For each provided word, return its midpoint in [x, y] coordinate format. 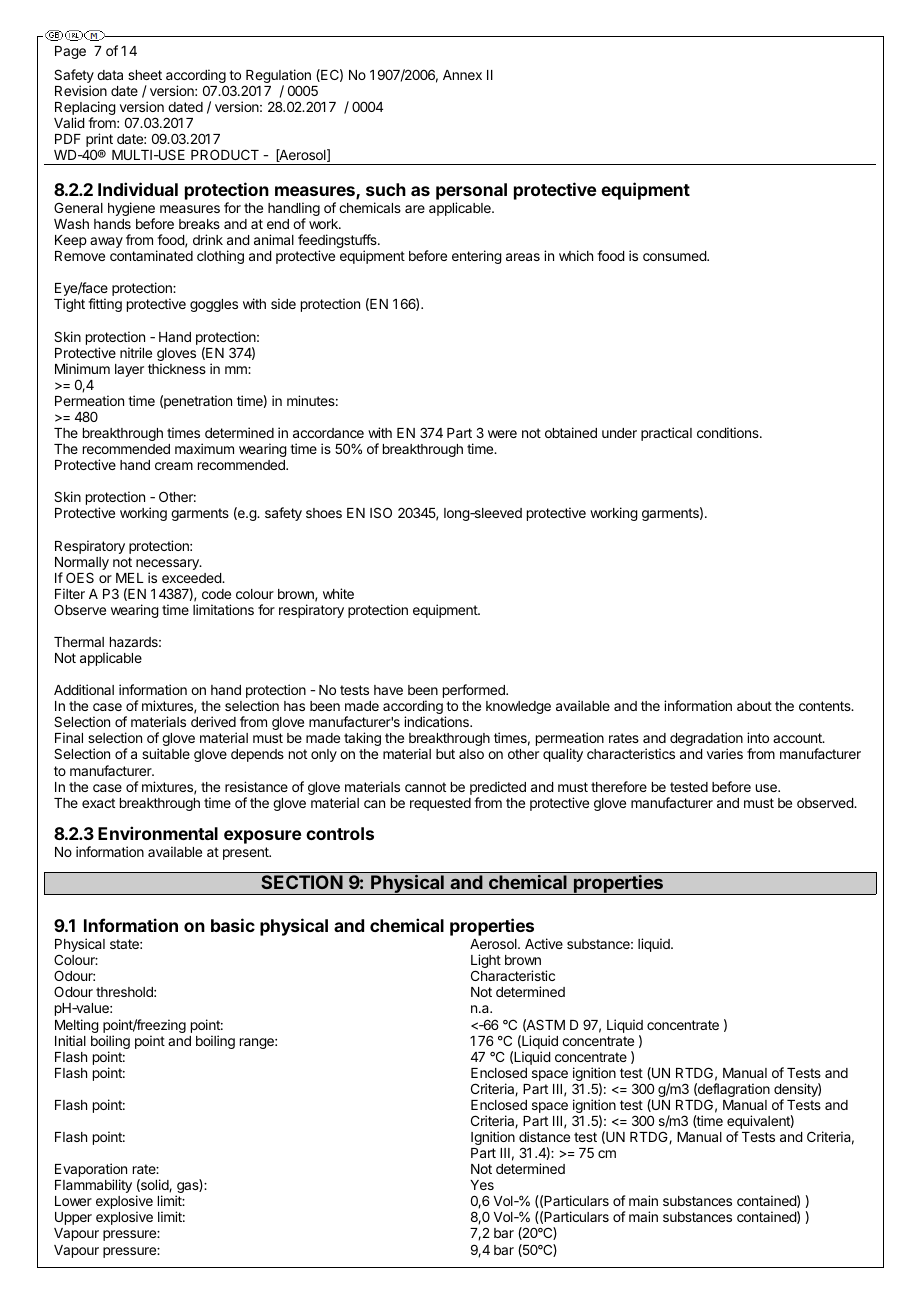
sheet [145, 75]
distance [544, 1136]
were [502, 434]
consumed [675, 256]
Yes [482, 1185]
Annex [462, 75]
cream [174, 466]
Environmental [158, 833]
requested [440, 804]
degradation [706, 740]
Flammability [93, 1186]
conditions [729, 432]
